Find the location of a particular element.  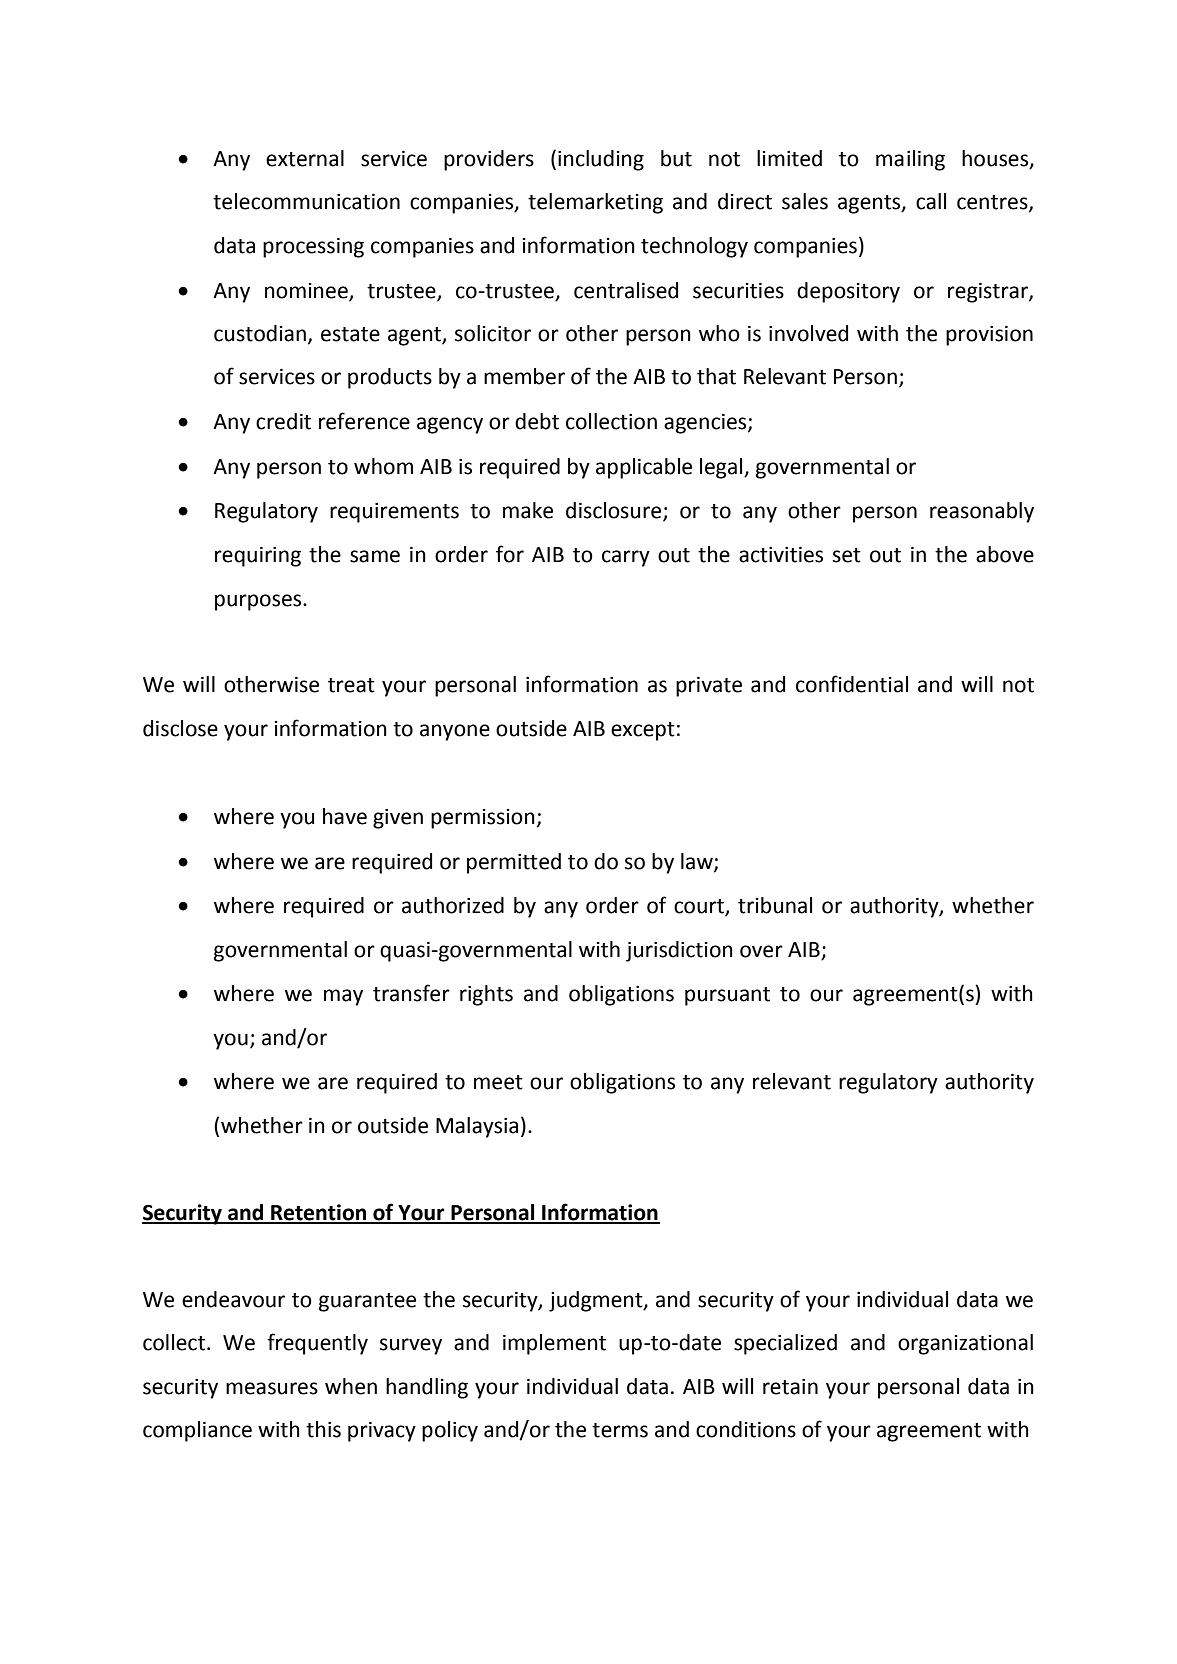

pursuant is located at coordinates (727, 996).
